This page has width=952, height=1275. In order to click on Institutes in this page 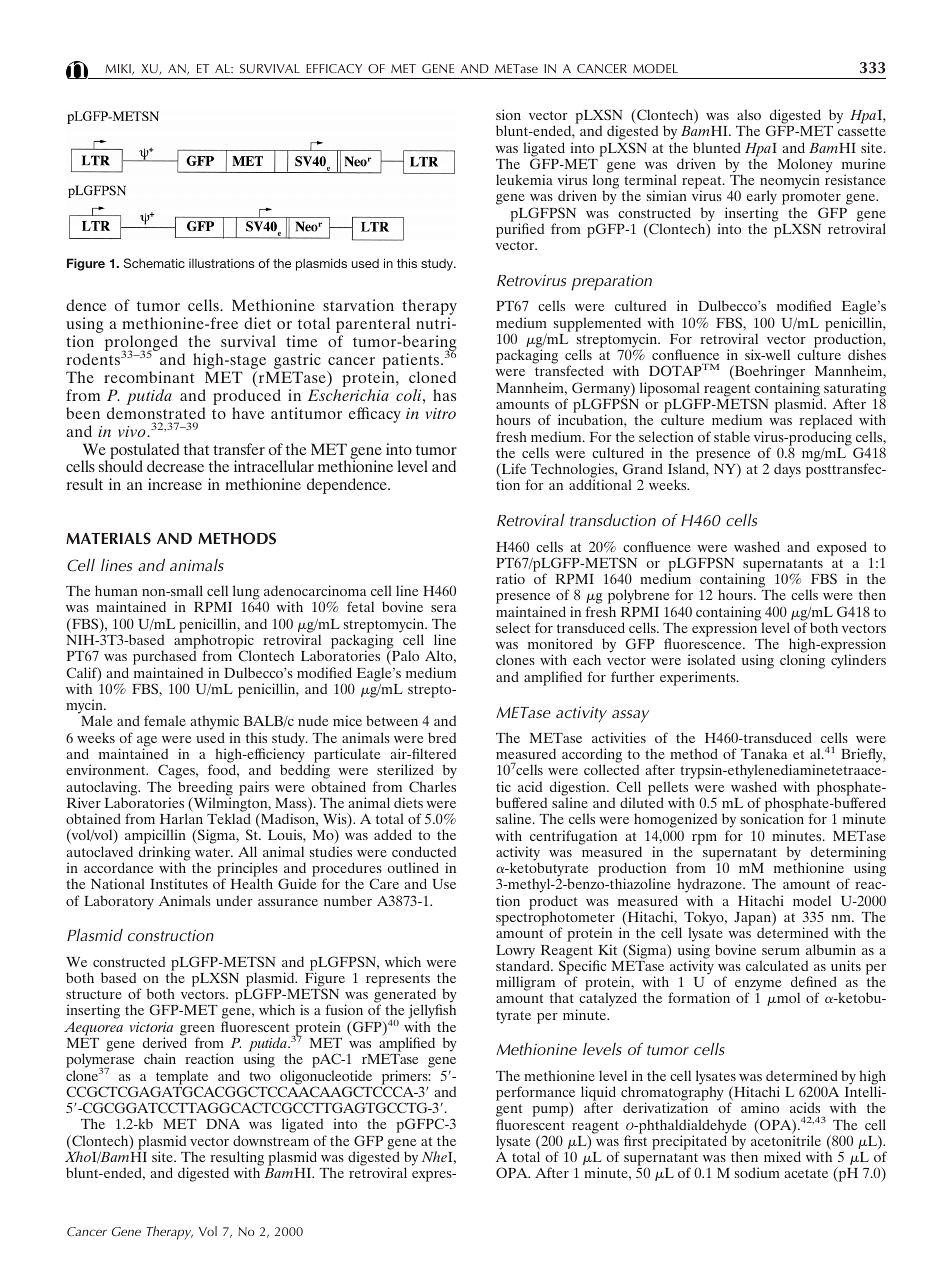, I will do `click(179, 883)`.
